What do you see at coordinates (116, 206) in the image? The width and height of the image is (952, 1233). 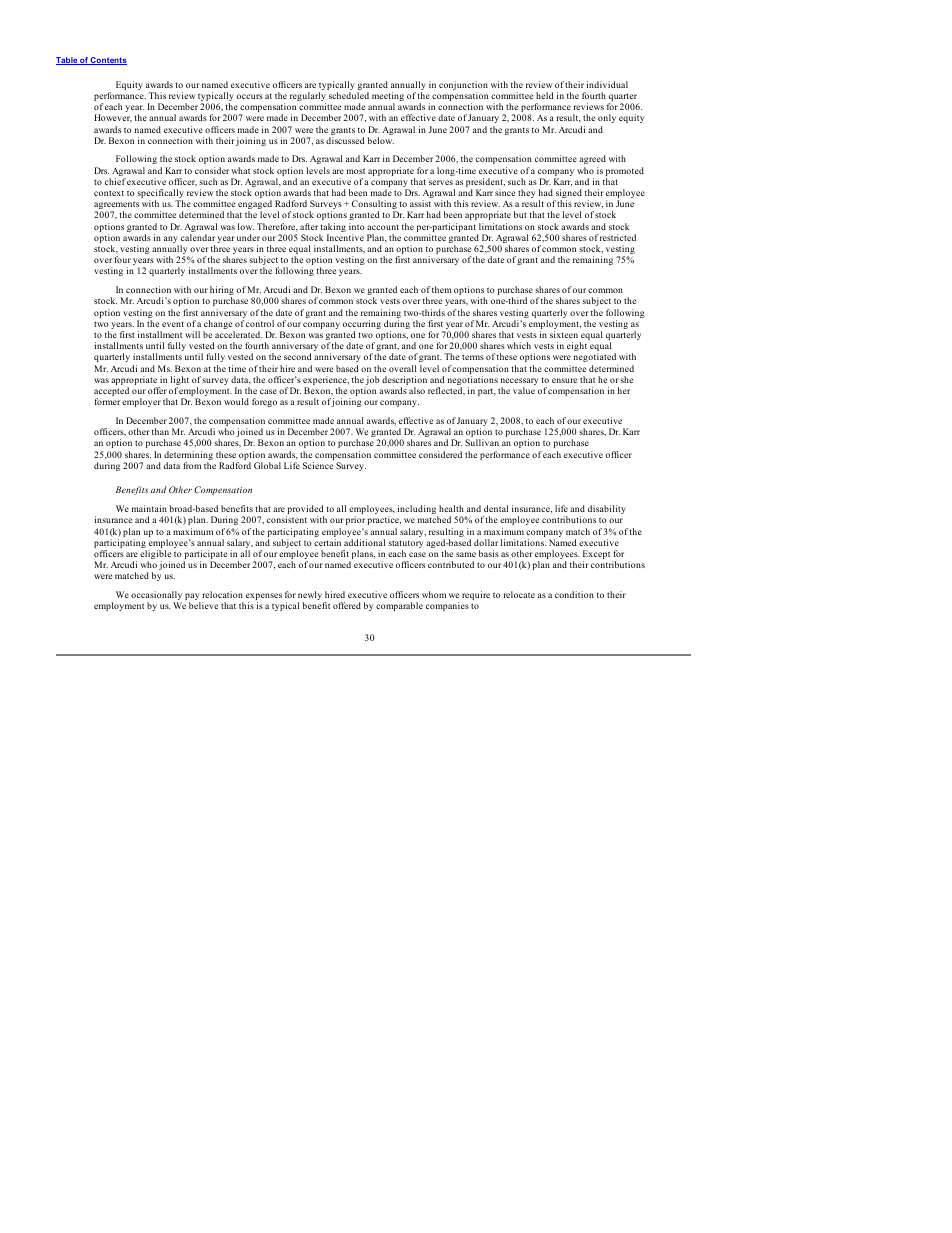 I see `agreements` at bounding box center [116, 206].
